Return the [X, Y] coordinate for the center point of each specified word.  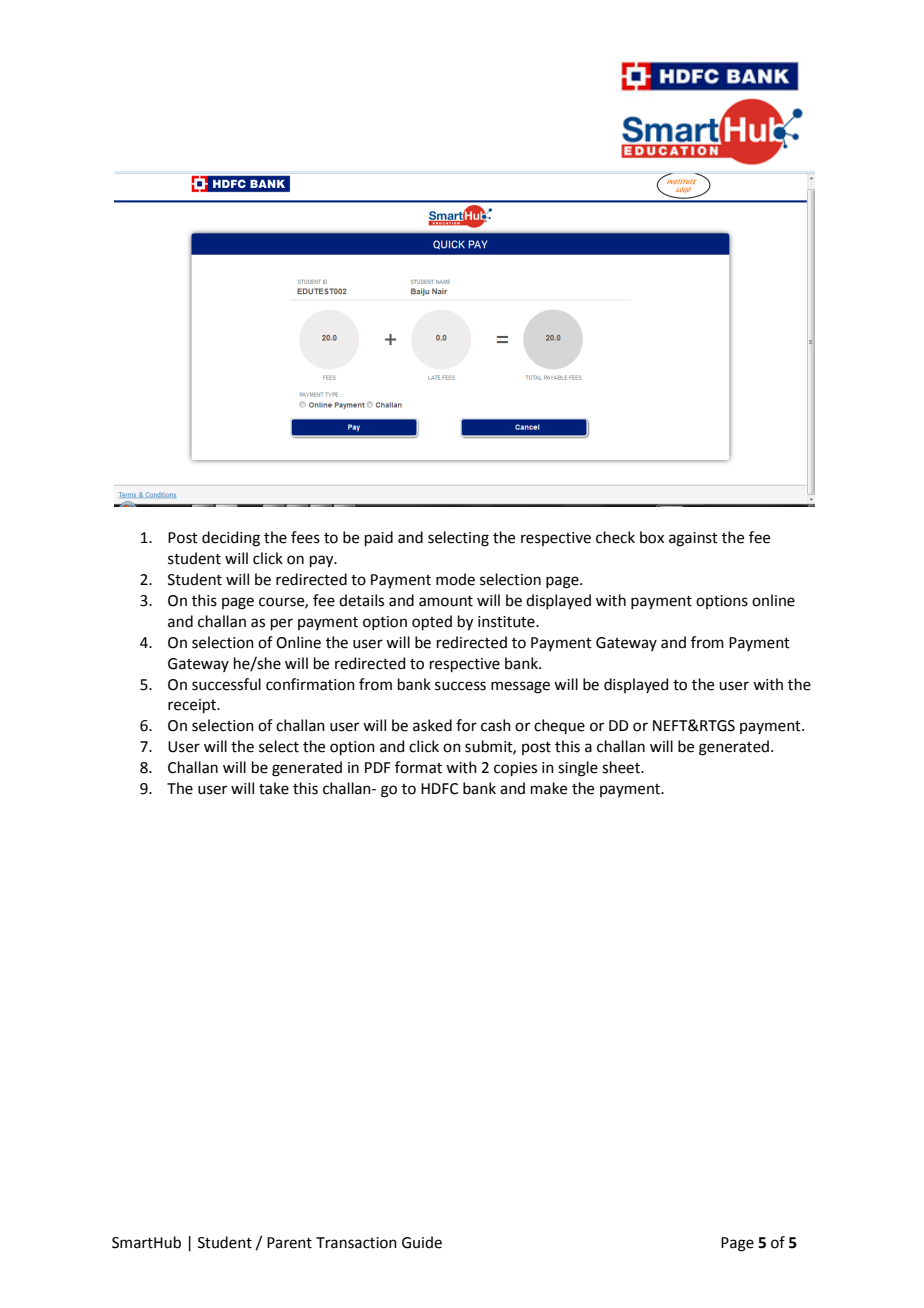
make [549, 788]
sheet [622, 767]
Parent [289, 1243]
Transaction [356, 1243]
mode [455, 579]
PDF [377, 767]
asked [432, 725]
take [274, 788]
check [615, 537]
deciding [231, 539]
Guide [422, 1242]
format [418, 767]
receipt [193, 706]
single [578, 769]
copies [515, 769]
